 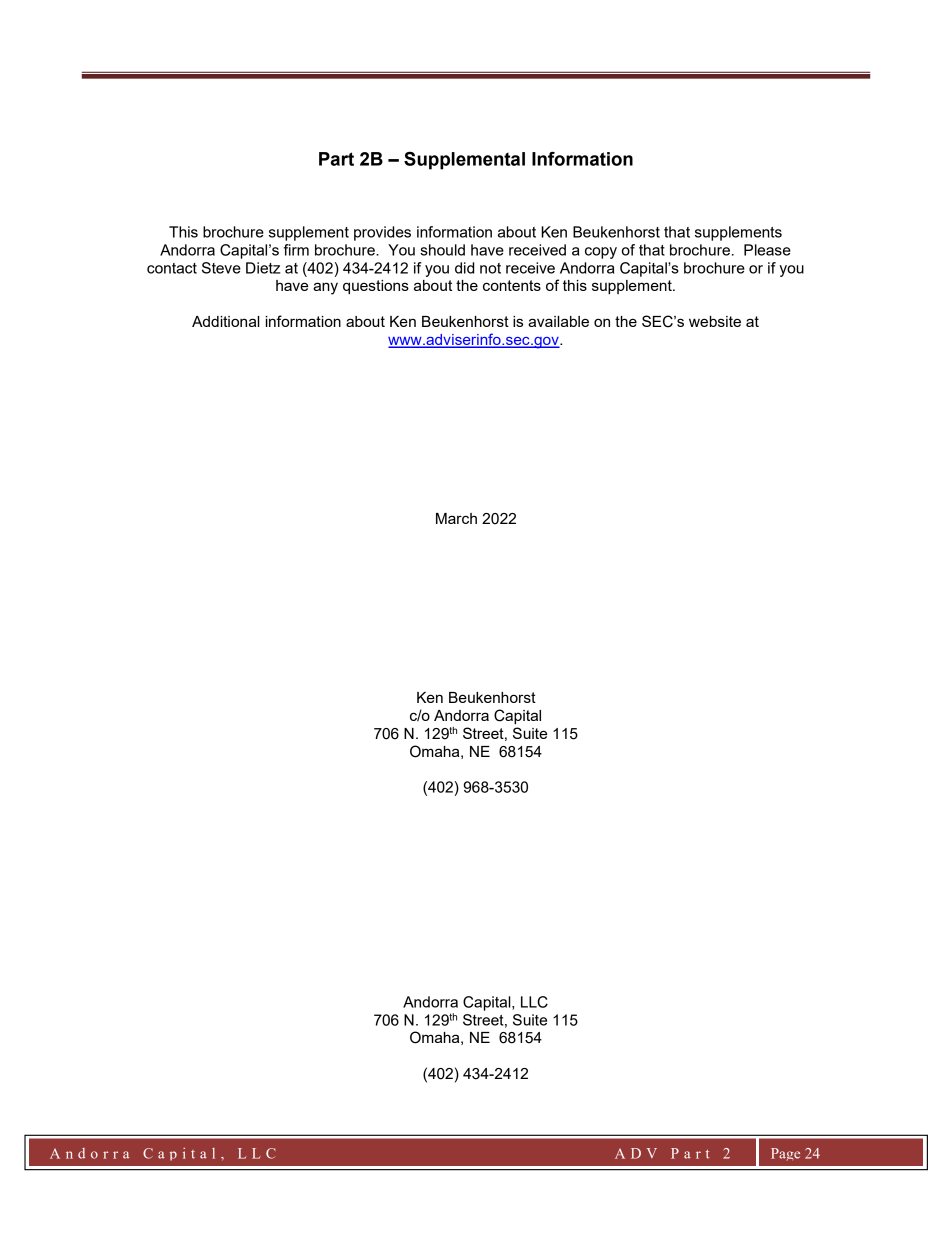 I want to click on available, so click(x=558, y=321).
